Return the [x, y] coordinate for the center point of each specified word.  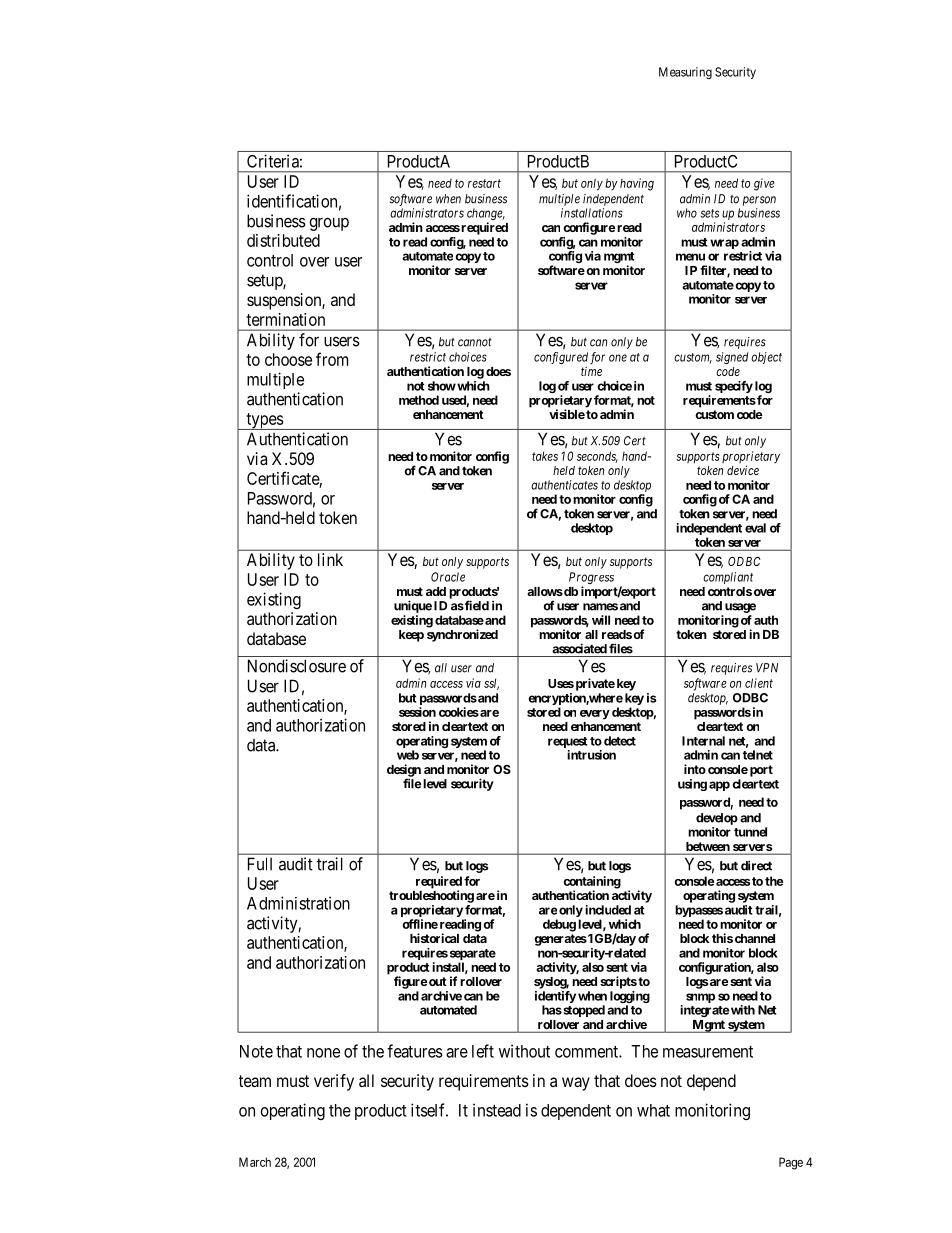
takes [545, 456]
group [329, 224]
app [719, 786]
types [264, 421]
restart [484, 183]
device [743, 470]
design [404, 771]
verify [334, 1082]
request [567, 742]
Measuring [685, 73]
